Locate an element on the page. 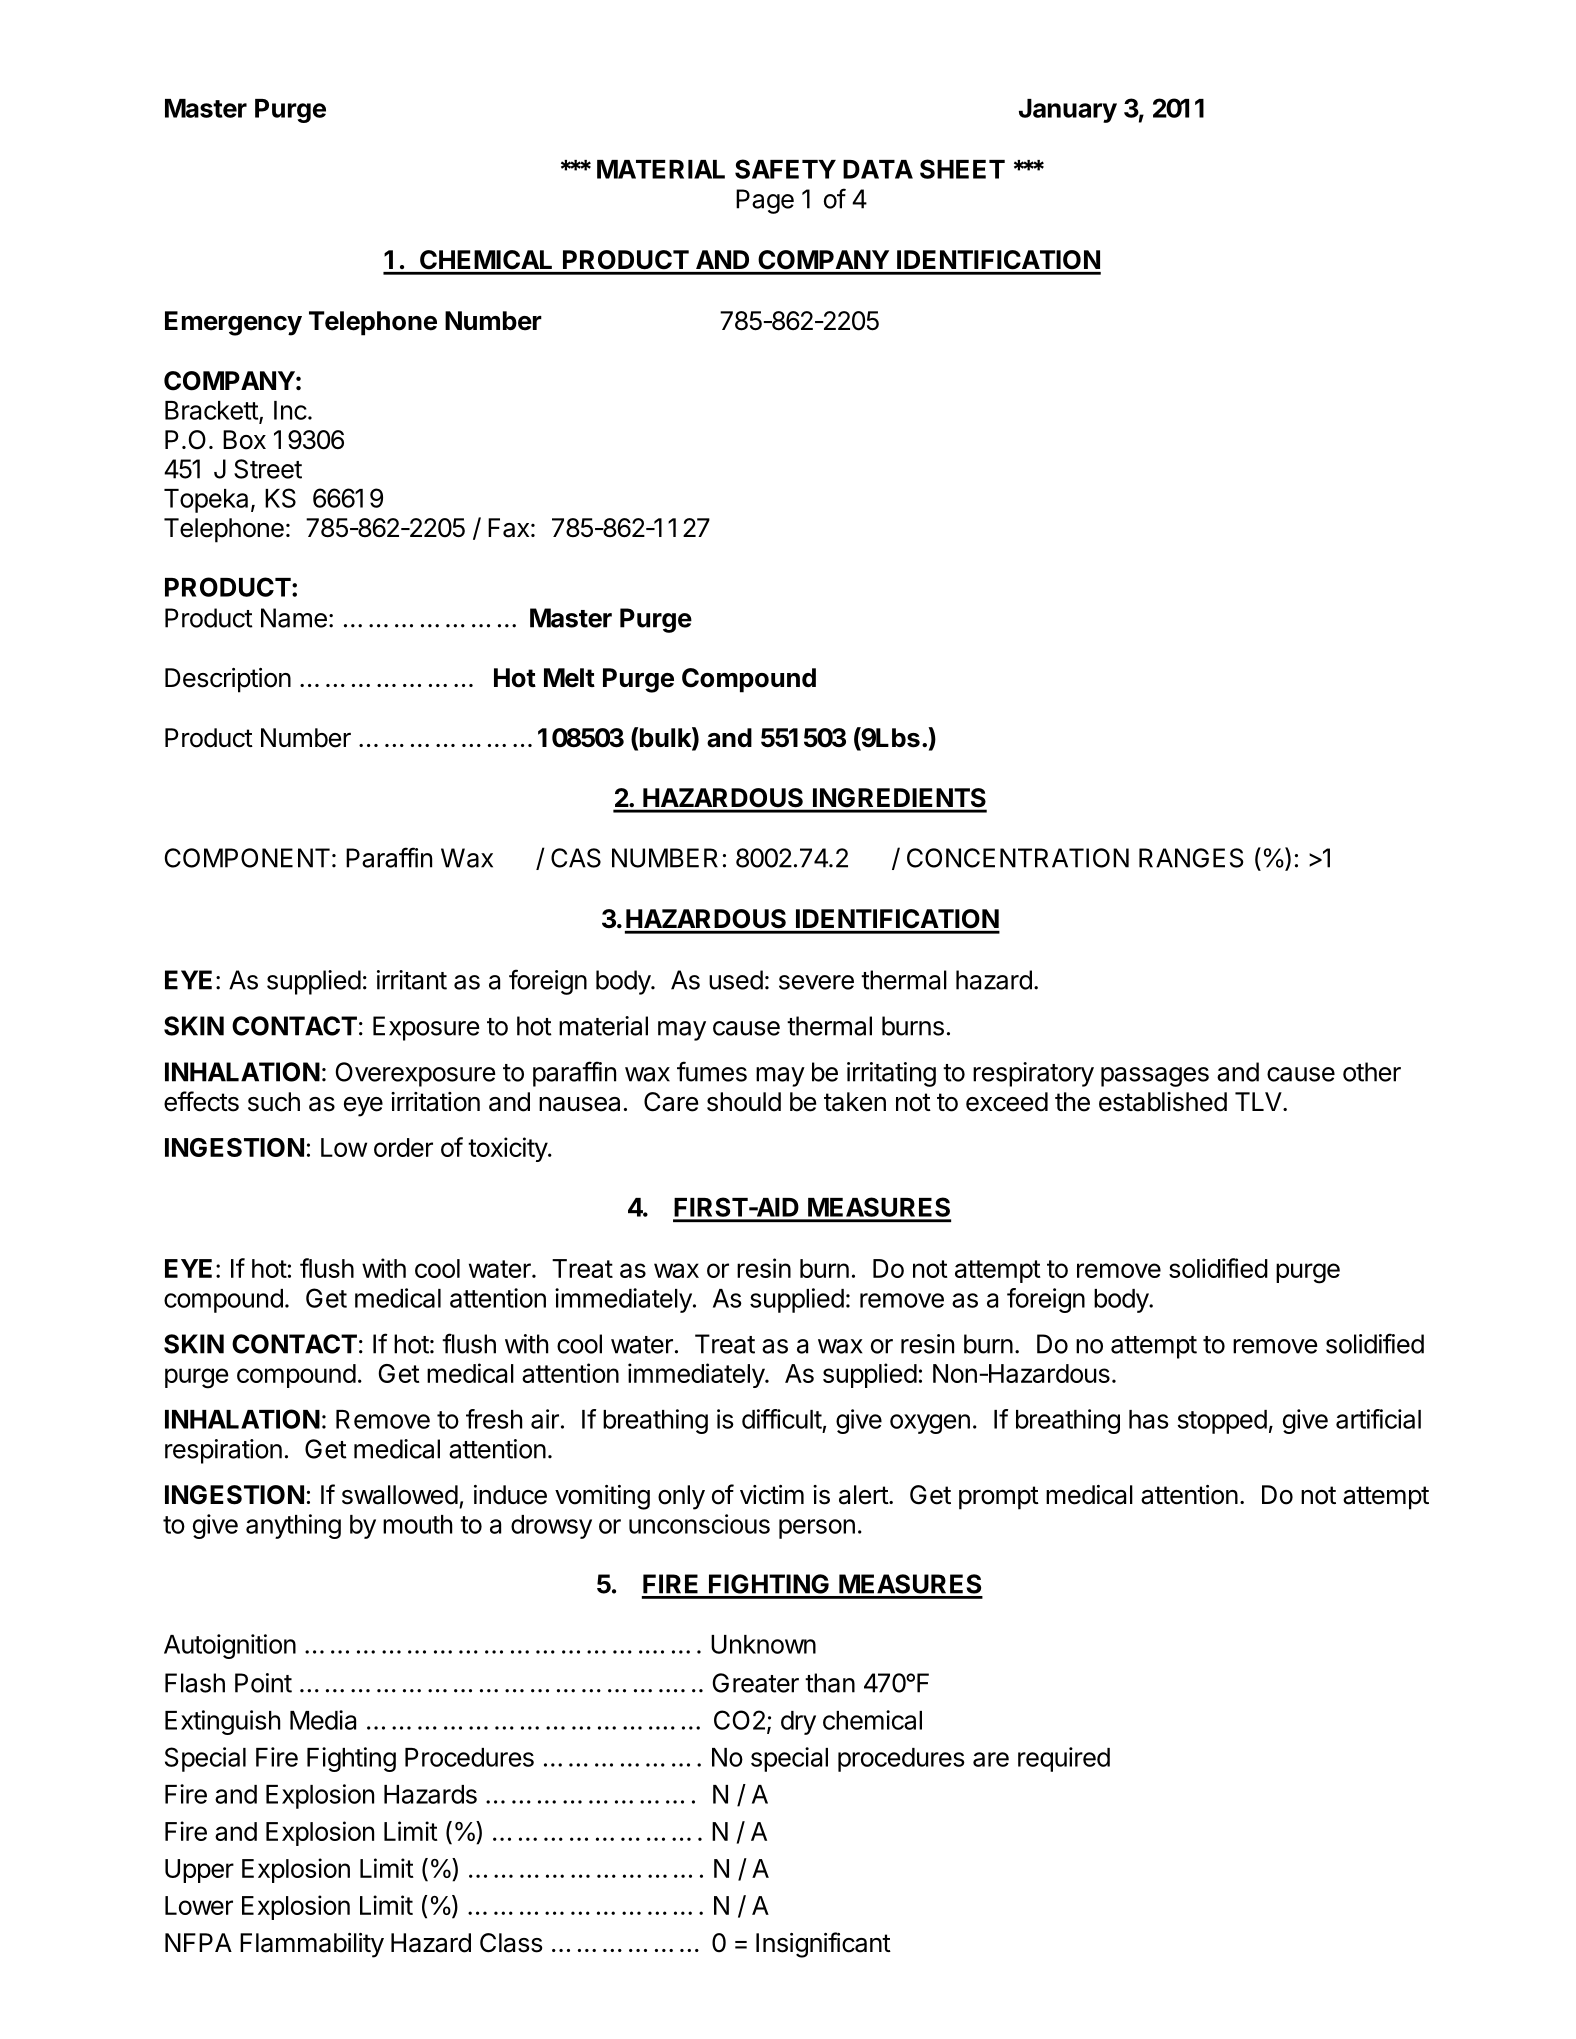  Insignificant is located at coordinates (823, 1945).
